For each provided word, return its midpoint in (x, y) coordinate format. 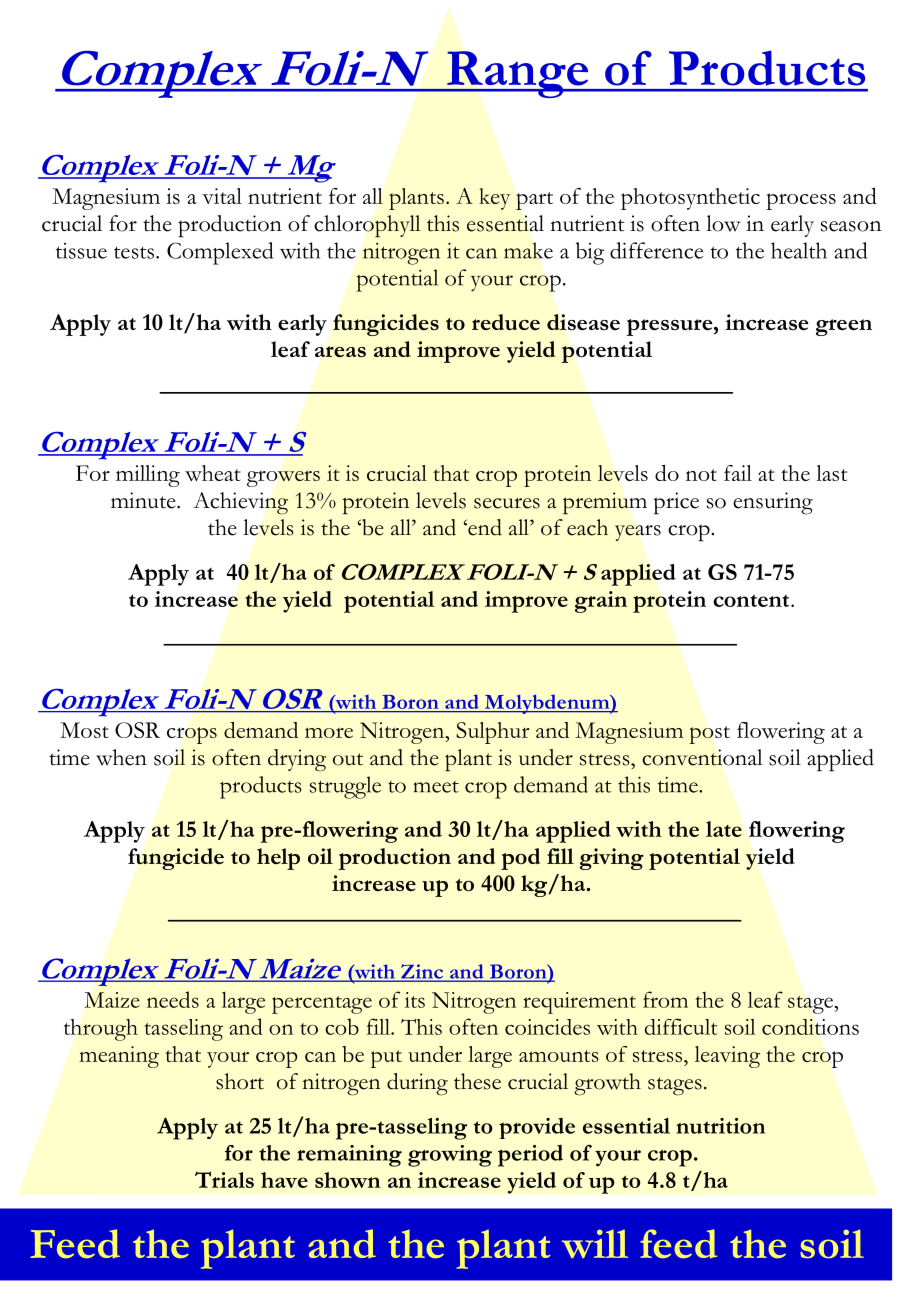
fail (738, 473)
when (121, 757)
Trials (224, 1179)
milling (148, 476)
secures (507, 503)
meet (436, 787)
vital (222, 196)
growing (450, 1156)
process (801, 201)
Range (518, 74)
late (724, 829)
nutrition (720, 1126)
